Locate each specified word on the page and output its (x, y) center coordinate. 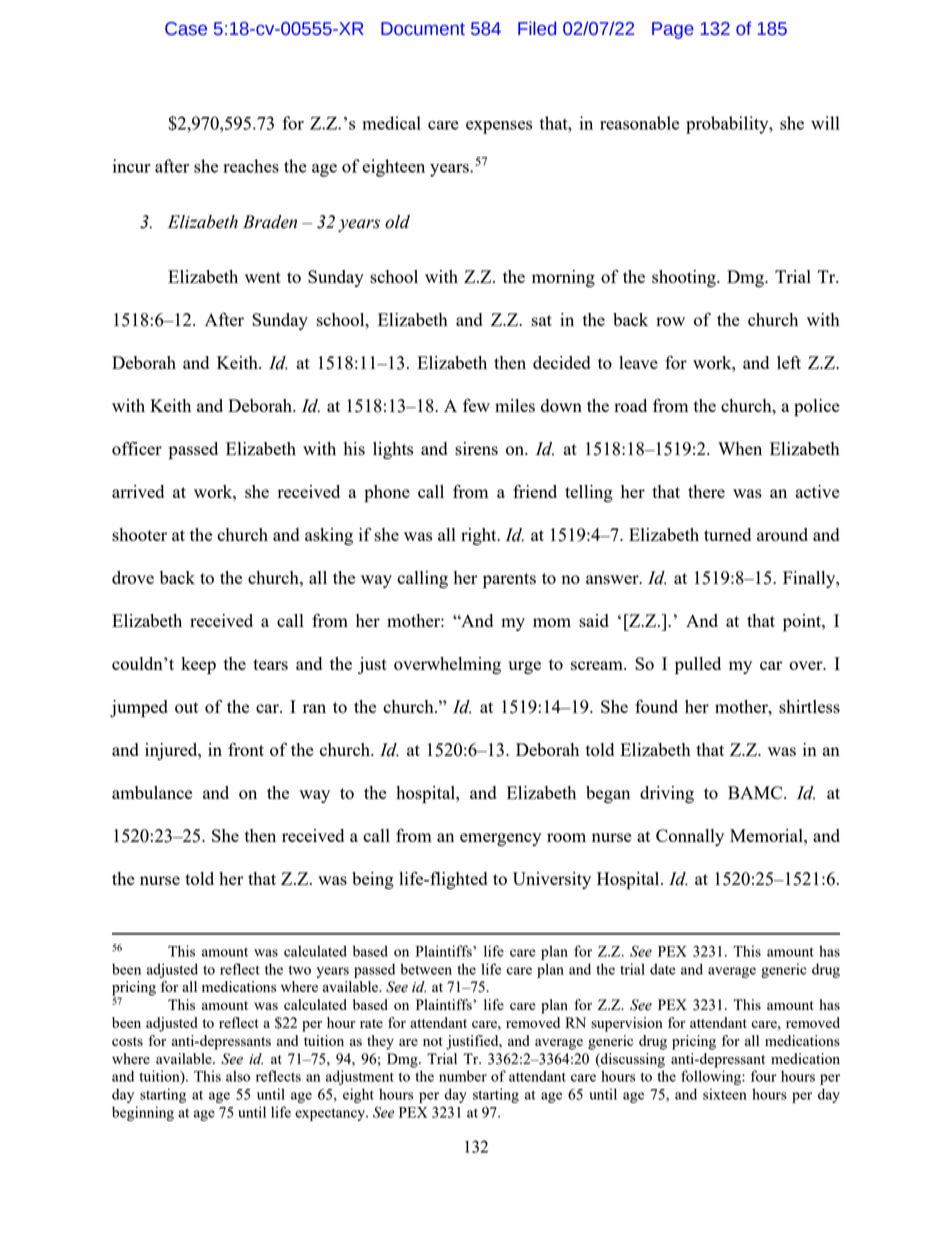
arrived (138, 491)
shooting (685, 278)
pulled (698, 666)
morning (563, 278)
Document (423, 29)
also (238, 1076)
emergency (500, 839)
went (263, 277)
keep (198, 666)
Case (186, 29)
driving (667, 794)
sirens (476, 448)
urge (524, 667)
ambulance (152, 792)
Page (673, 30)
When (740, 448)
